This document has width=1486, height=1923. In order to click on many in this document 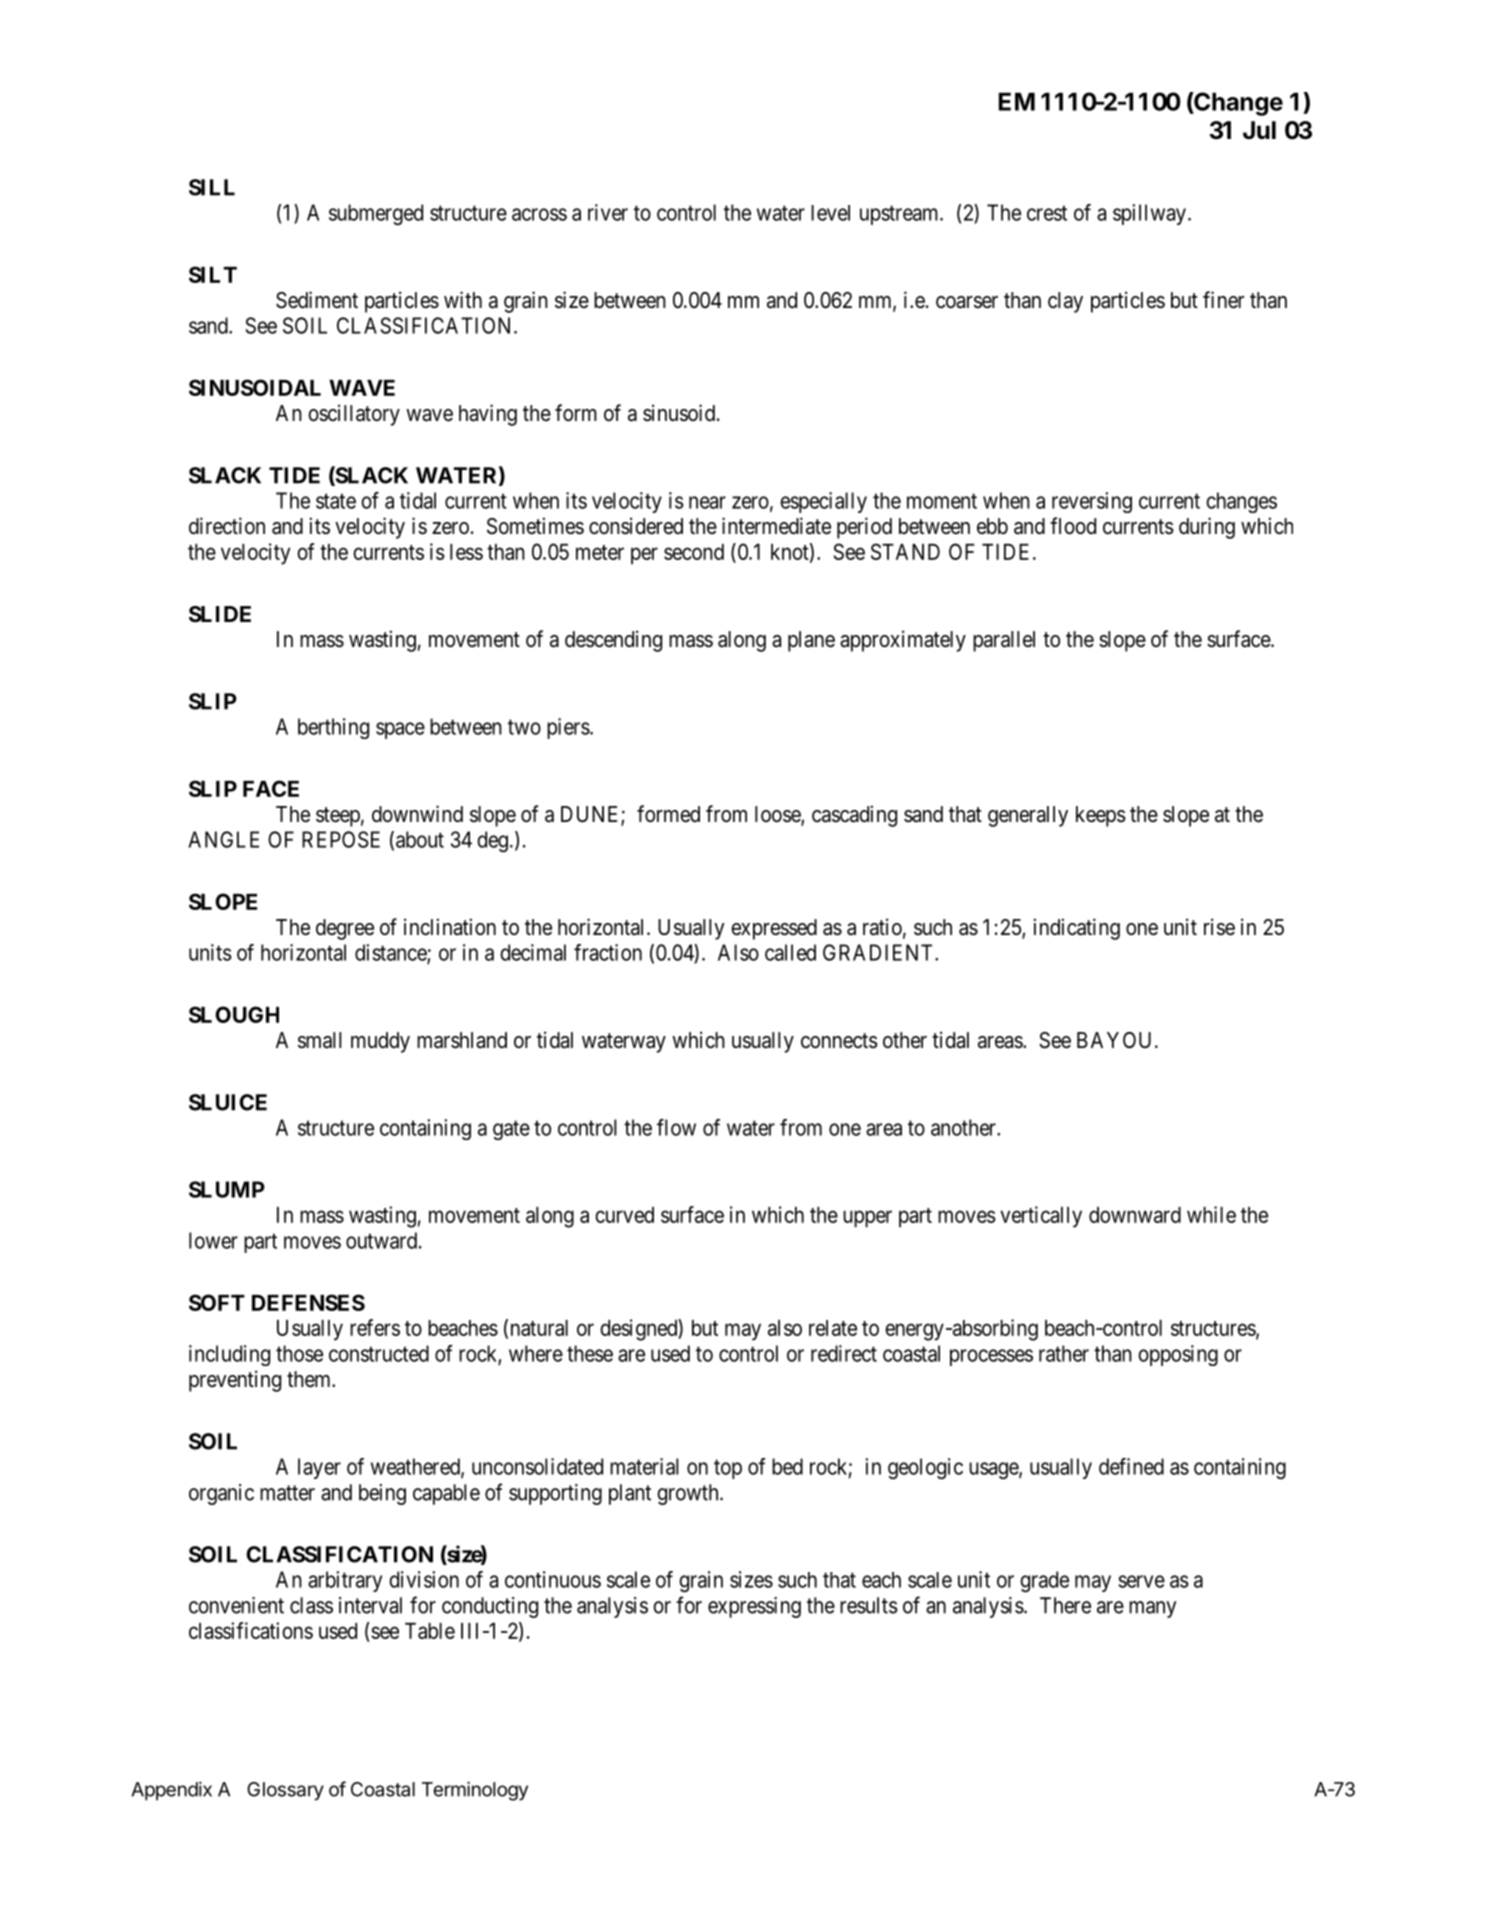, I will do `click(1152, 1609)`.
